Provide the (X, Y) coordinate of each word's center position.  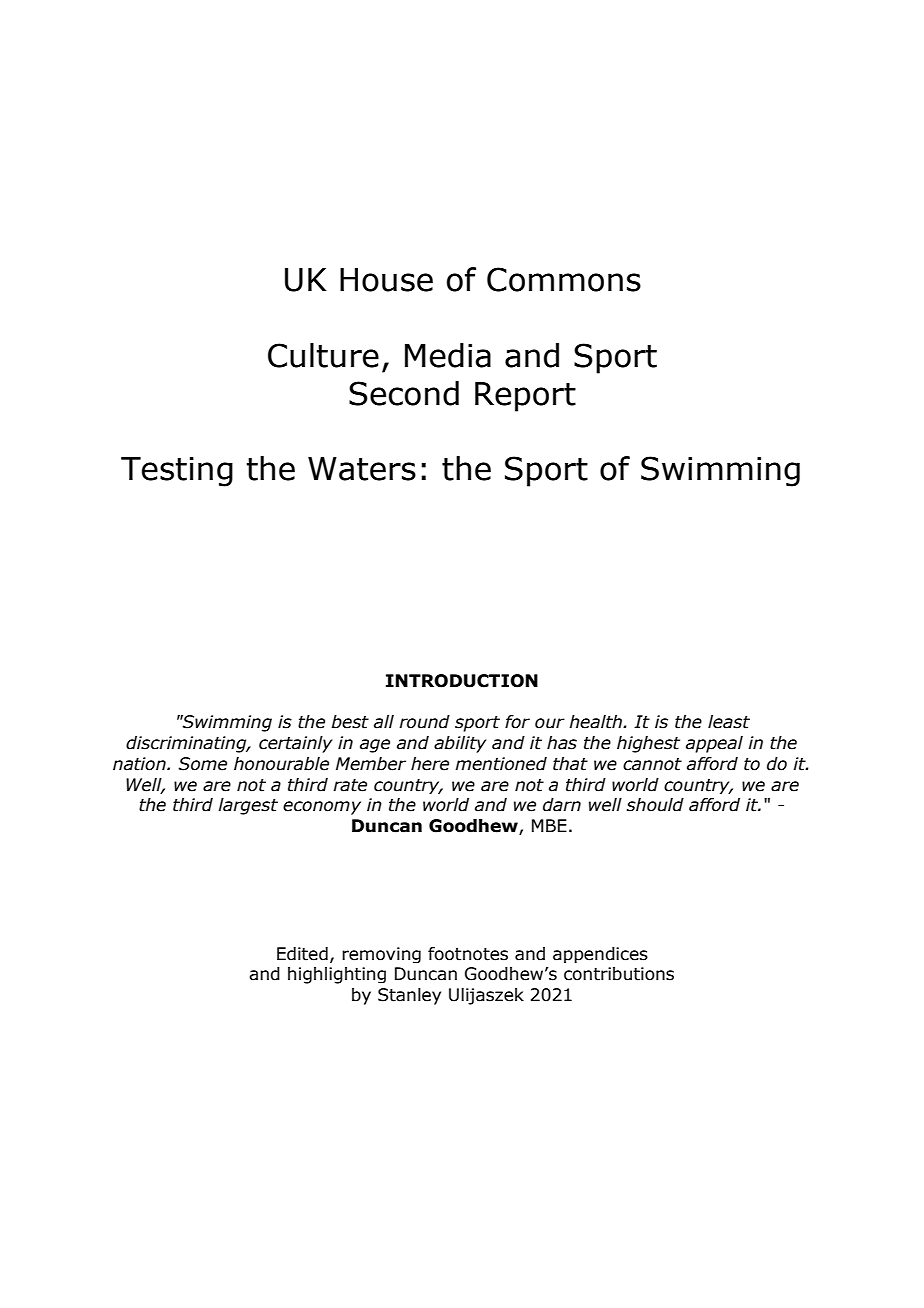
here (430, 764)
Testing (177, 472)
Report (525, 397)
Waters (362, 469)
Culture (323, 355)
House (386, 280)
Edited (302, 954)
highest (648, 744)
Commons (564, 279)
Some (202, 764)
